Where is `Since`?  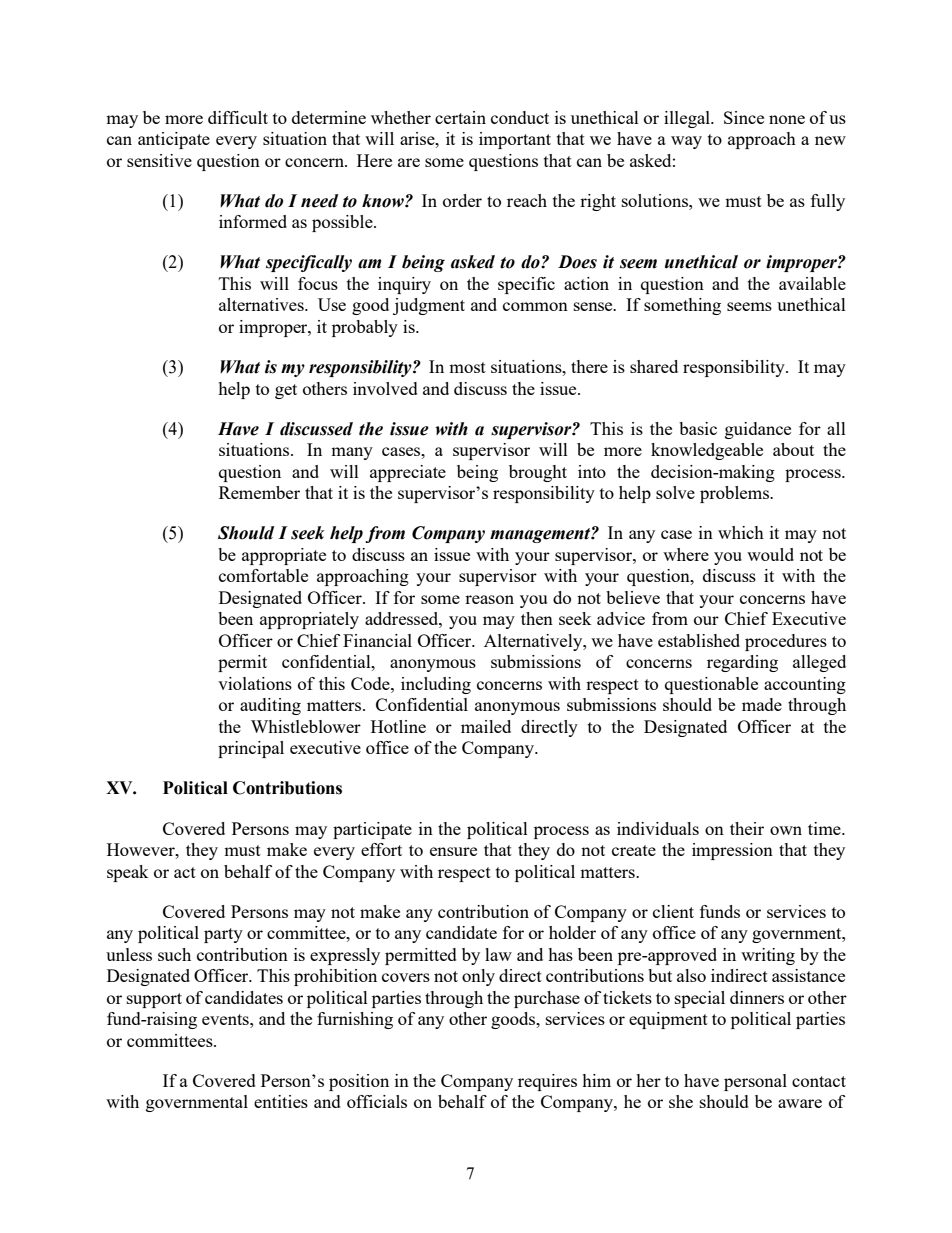
Since is located at coordinates (744, 117).
